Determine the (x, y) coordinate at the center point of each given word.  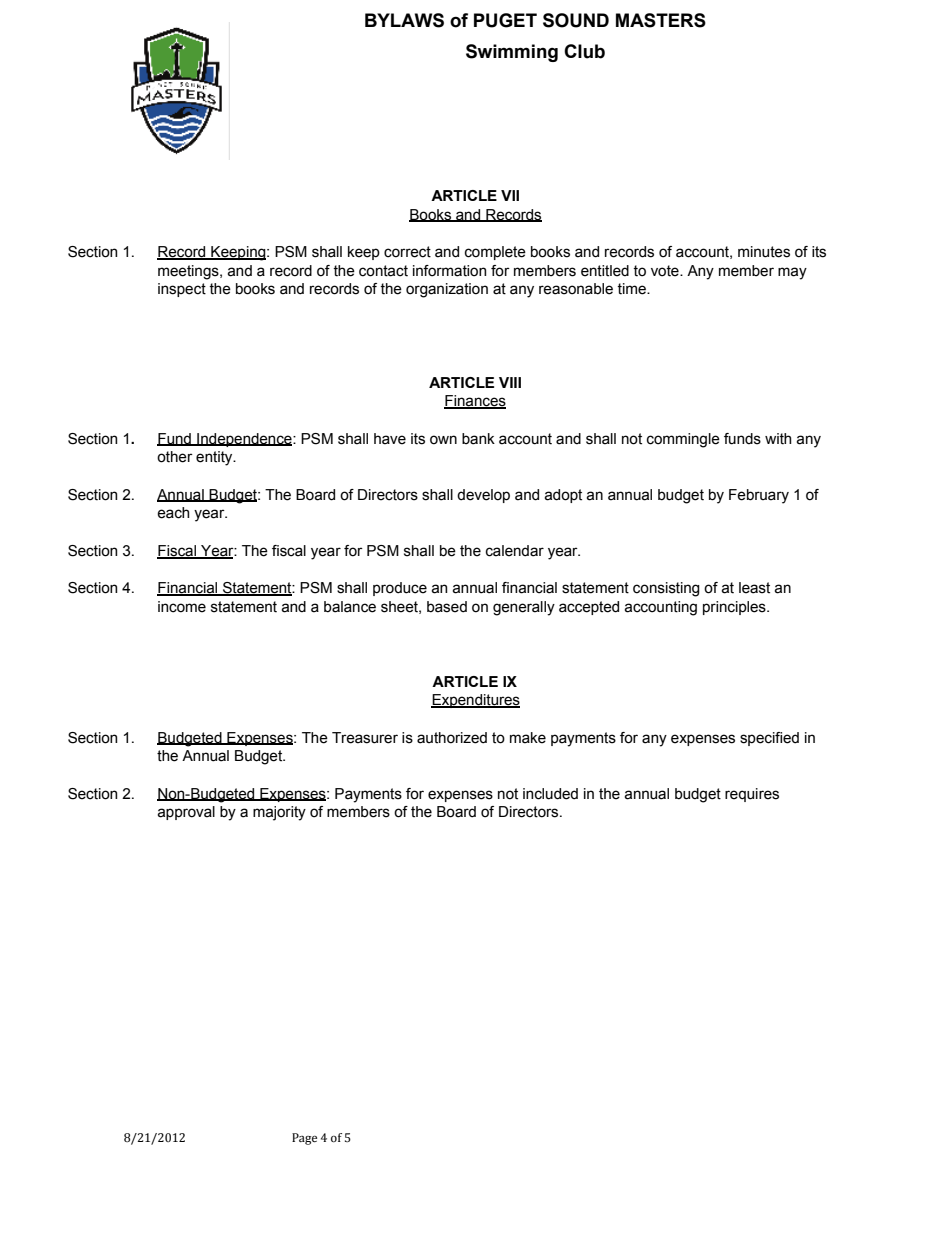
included (550, 794)
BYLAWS (404, 20)
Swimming (512, 53)
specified (769, 739)
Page (304, 1139)
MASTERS (661, 20)
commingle (683, 440)
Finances (475, 402)
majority (279, 813)
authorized (452, 738)
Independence (244, 440)
